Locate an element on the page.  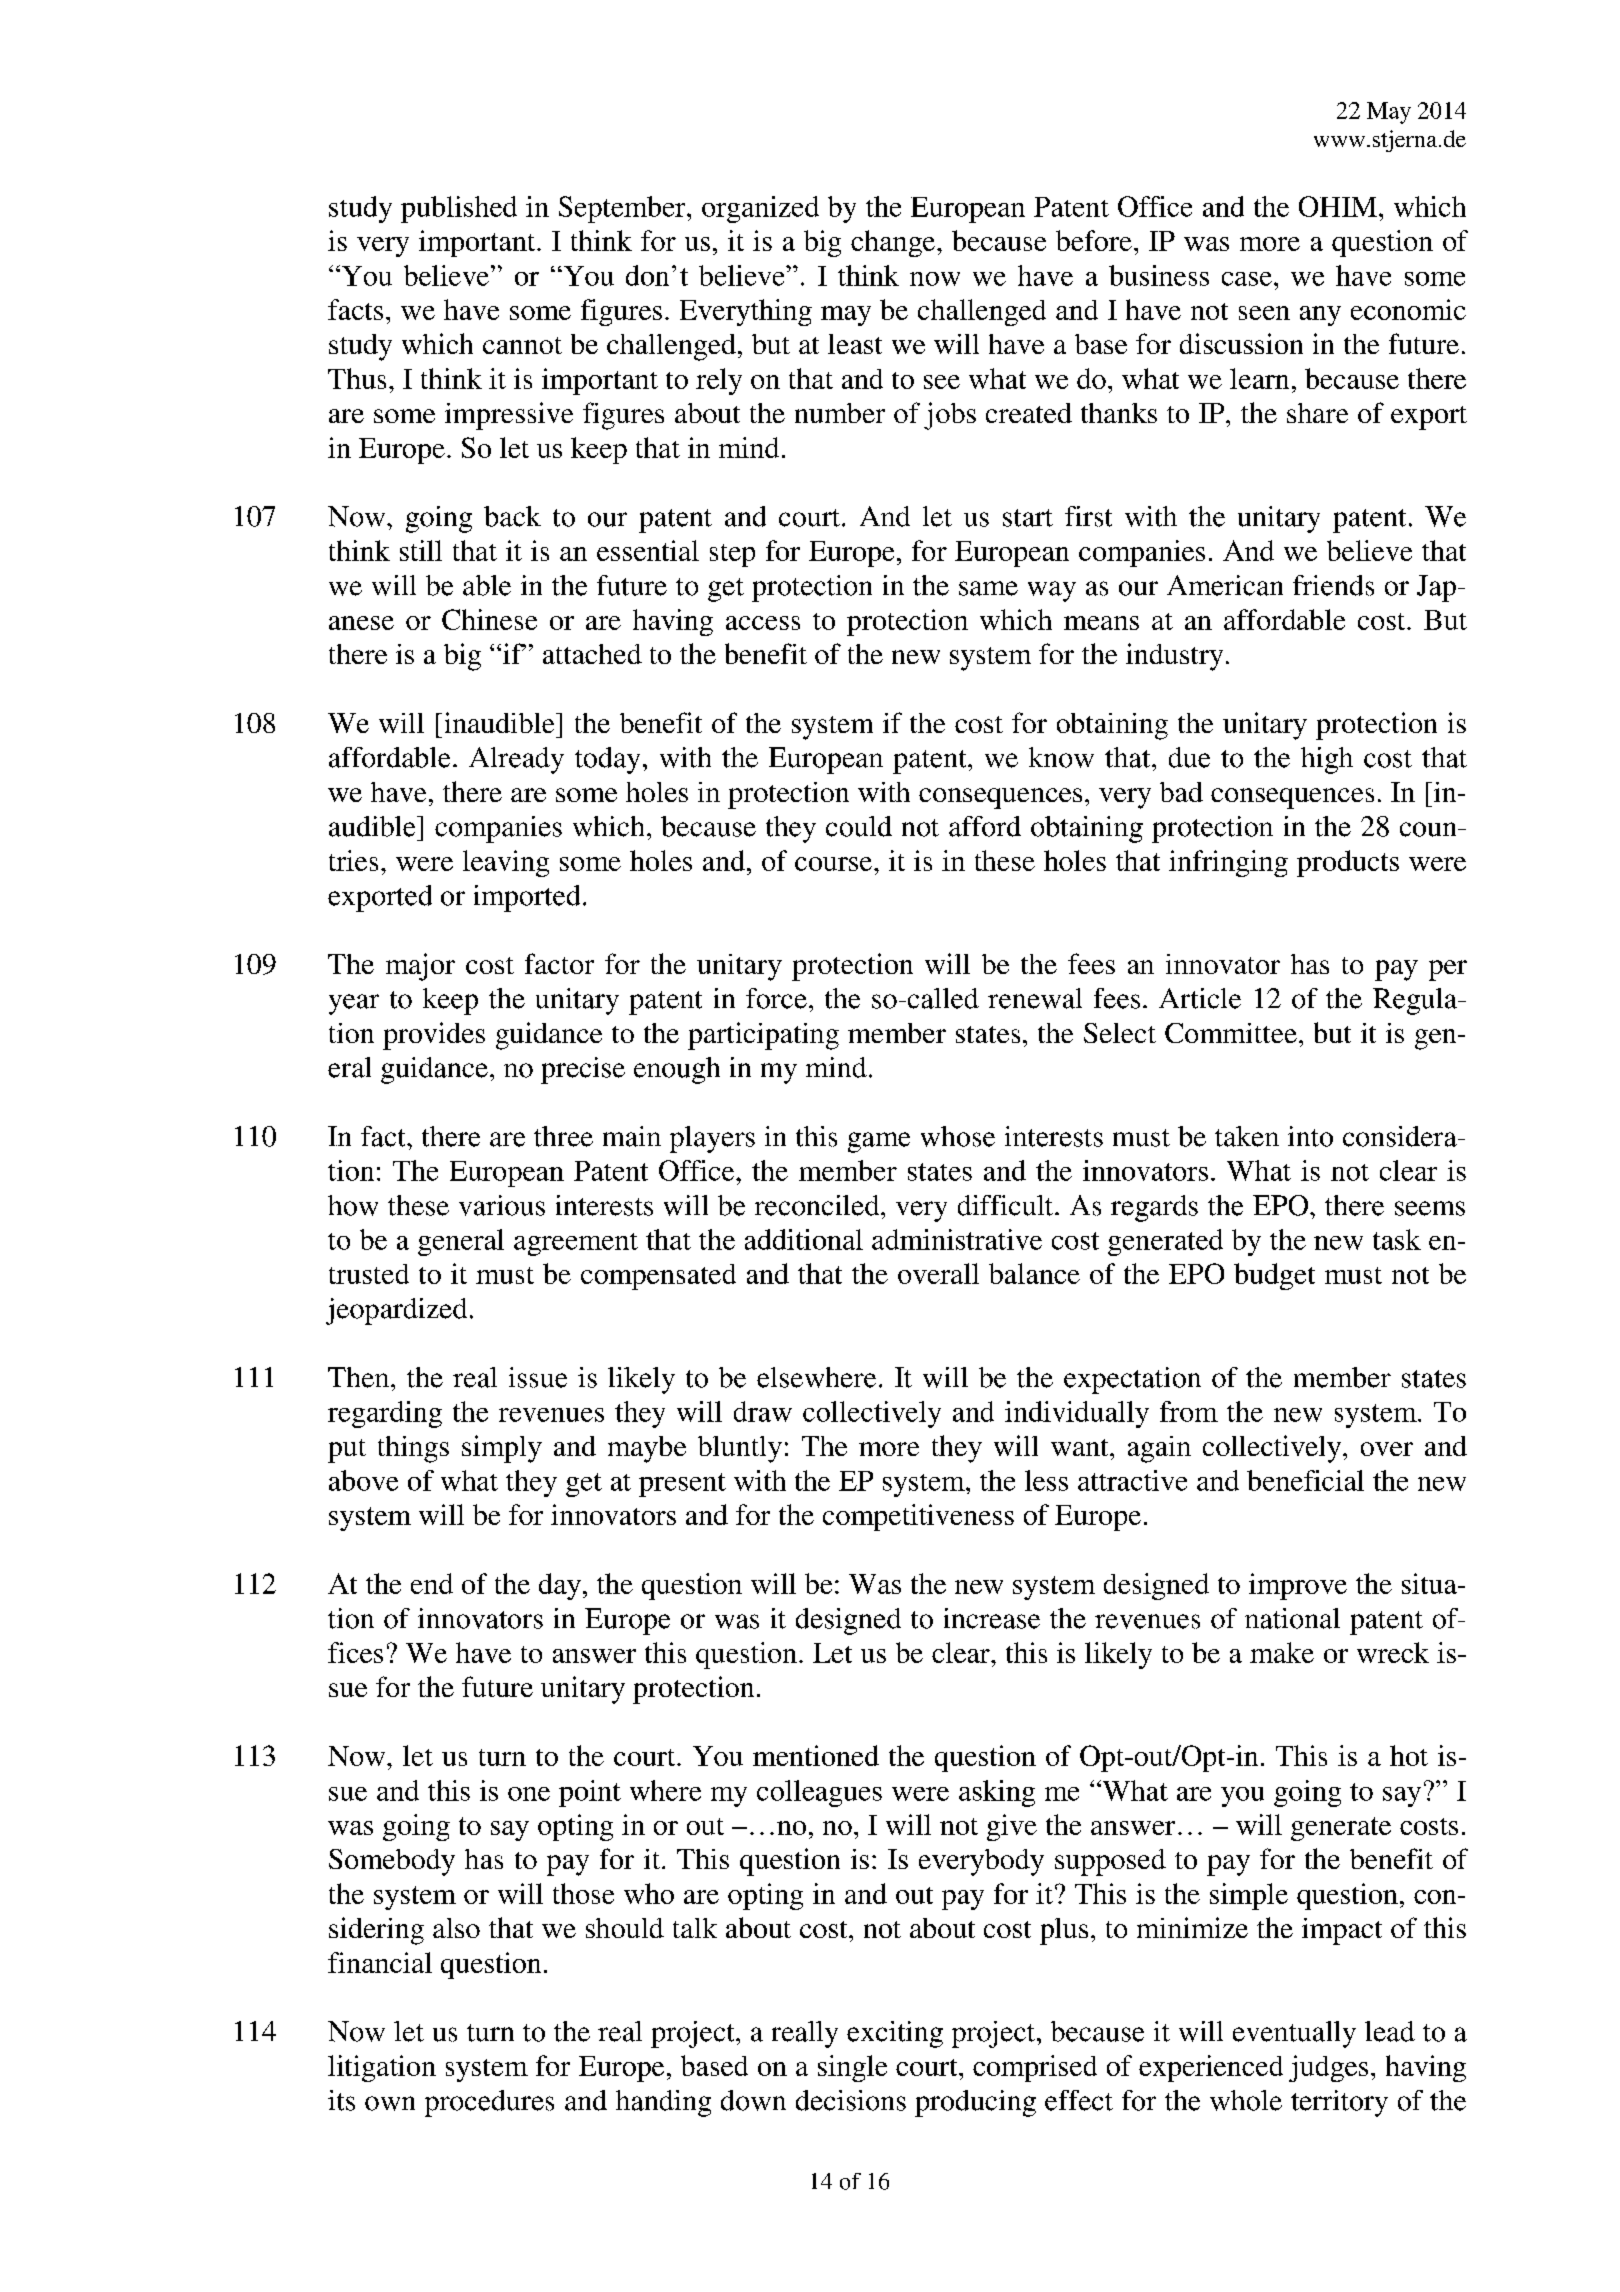
into is located at coordinates (1310, 1136).
